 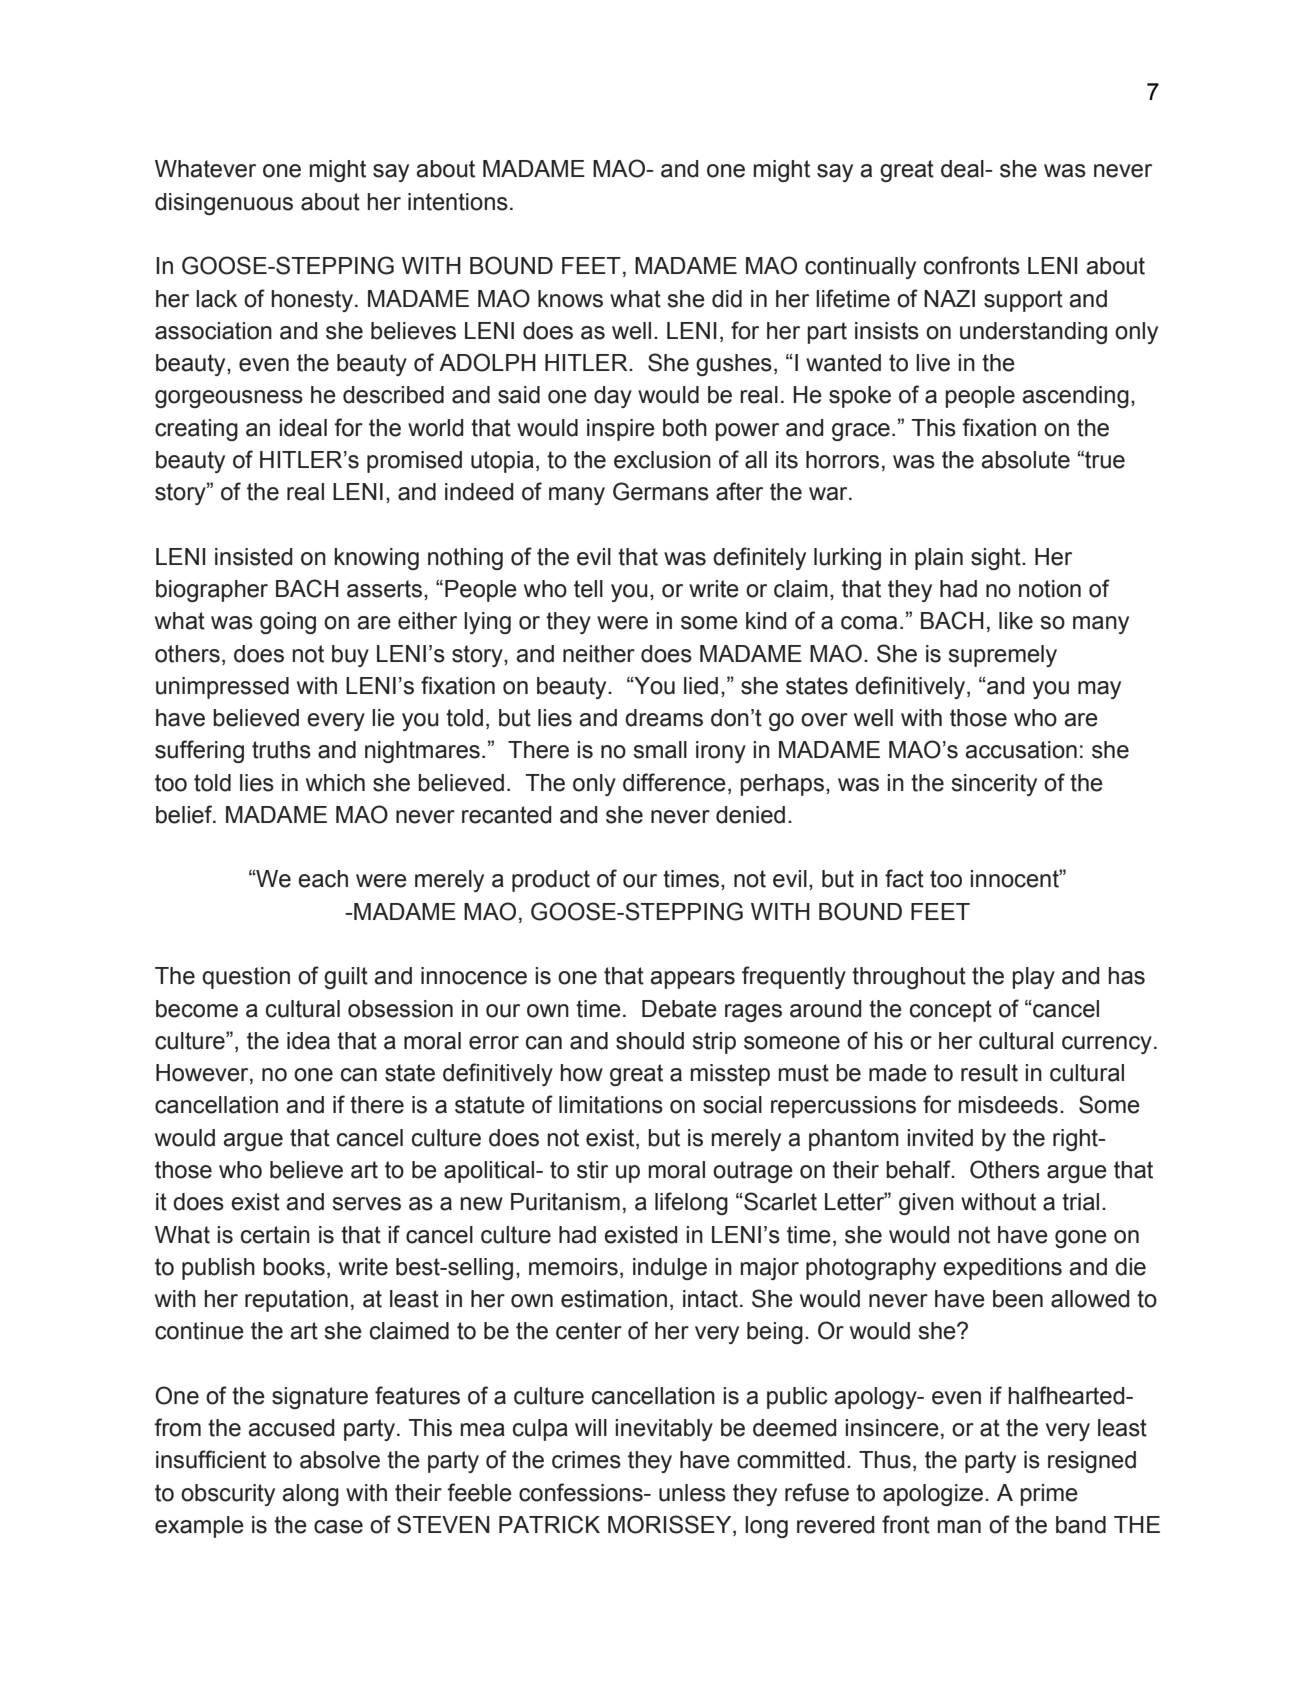 I want to click on honesty, so click(x=312, y=301).
